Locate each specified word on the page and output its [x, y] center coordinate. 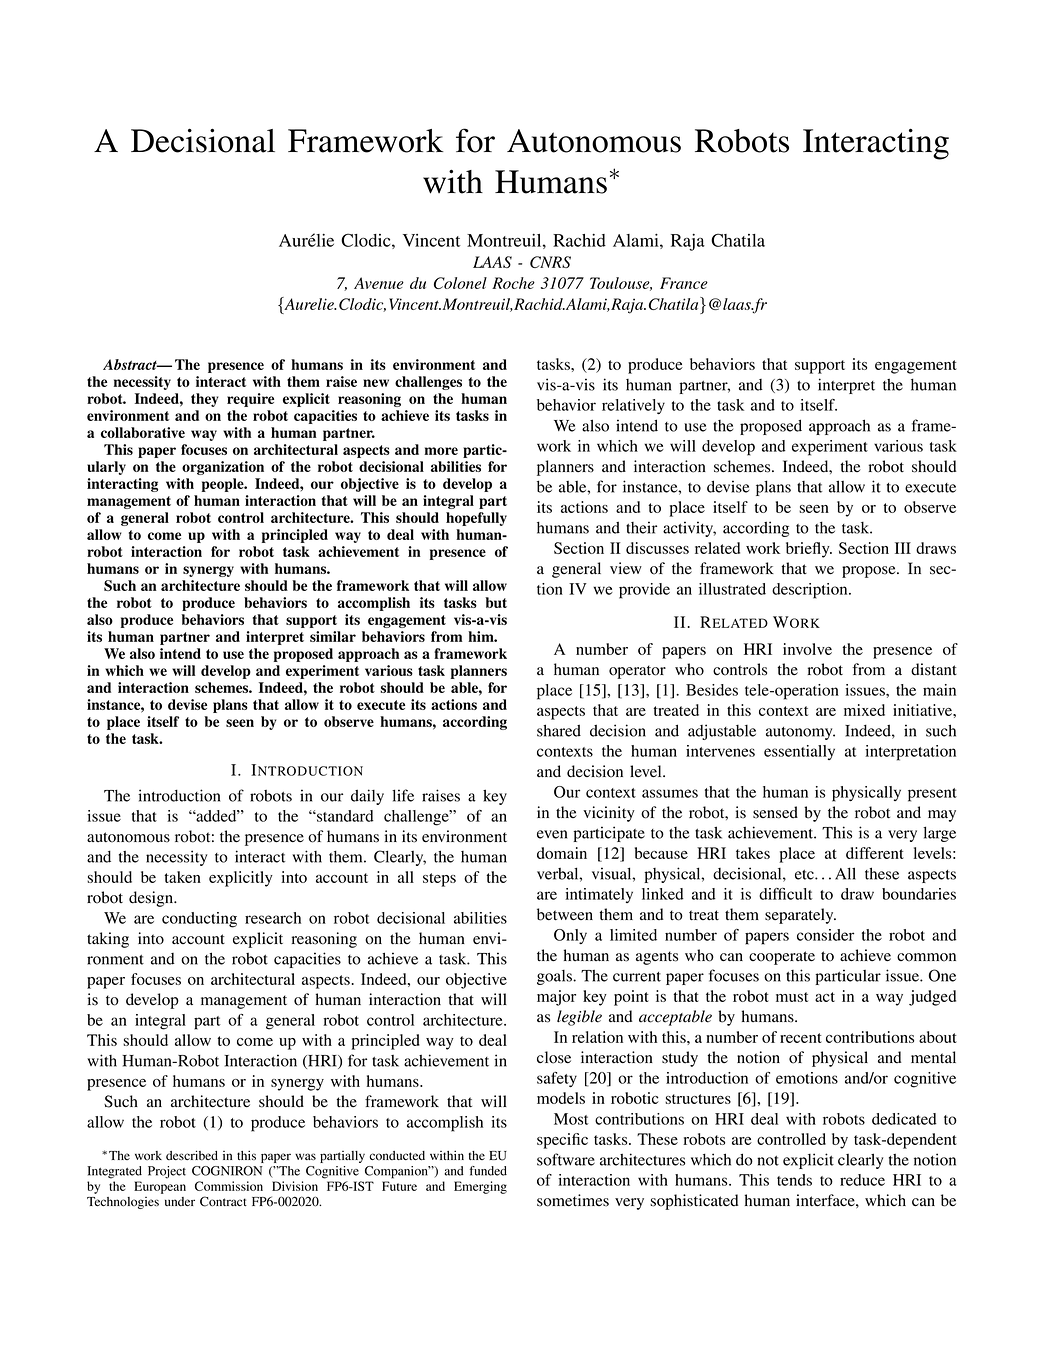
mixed [864, 710]
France [684, 283]
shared [559, 730]
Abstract [131, 364]
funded [488, 1171]
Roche [513, 283]
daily [367, 797]
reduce [862, 1180]
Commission [229, 1186]
